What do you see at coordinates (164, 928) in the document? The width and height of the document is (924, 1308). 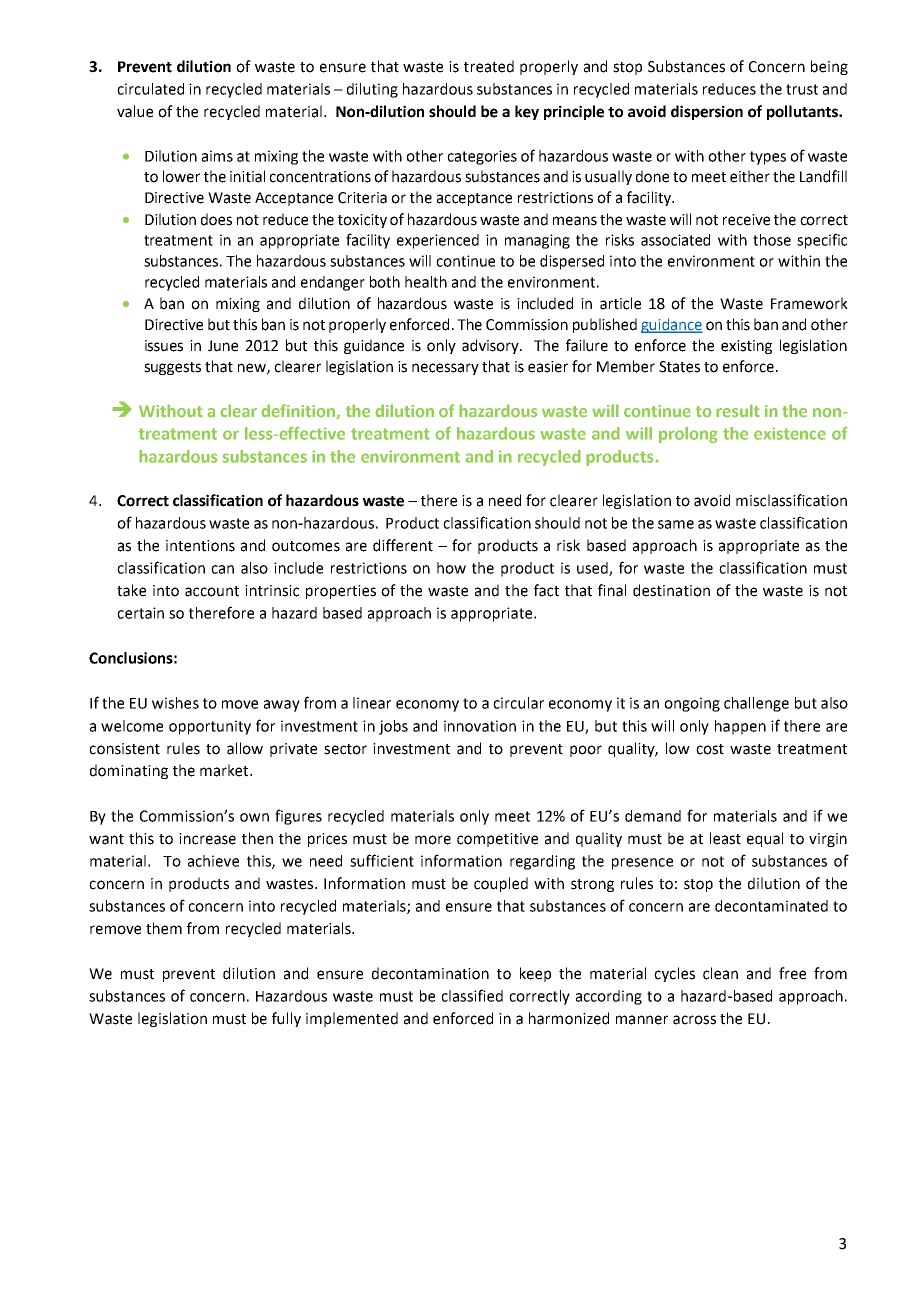 I see `them` at bounding box center [164, 928].
